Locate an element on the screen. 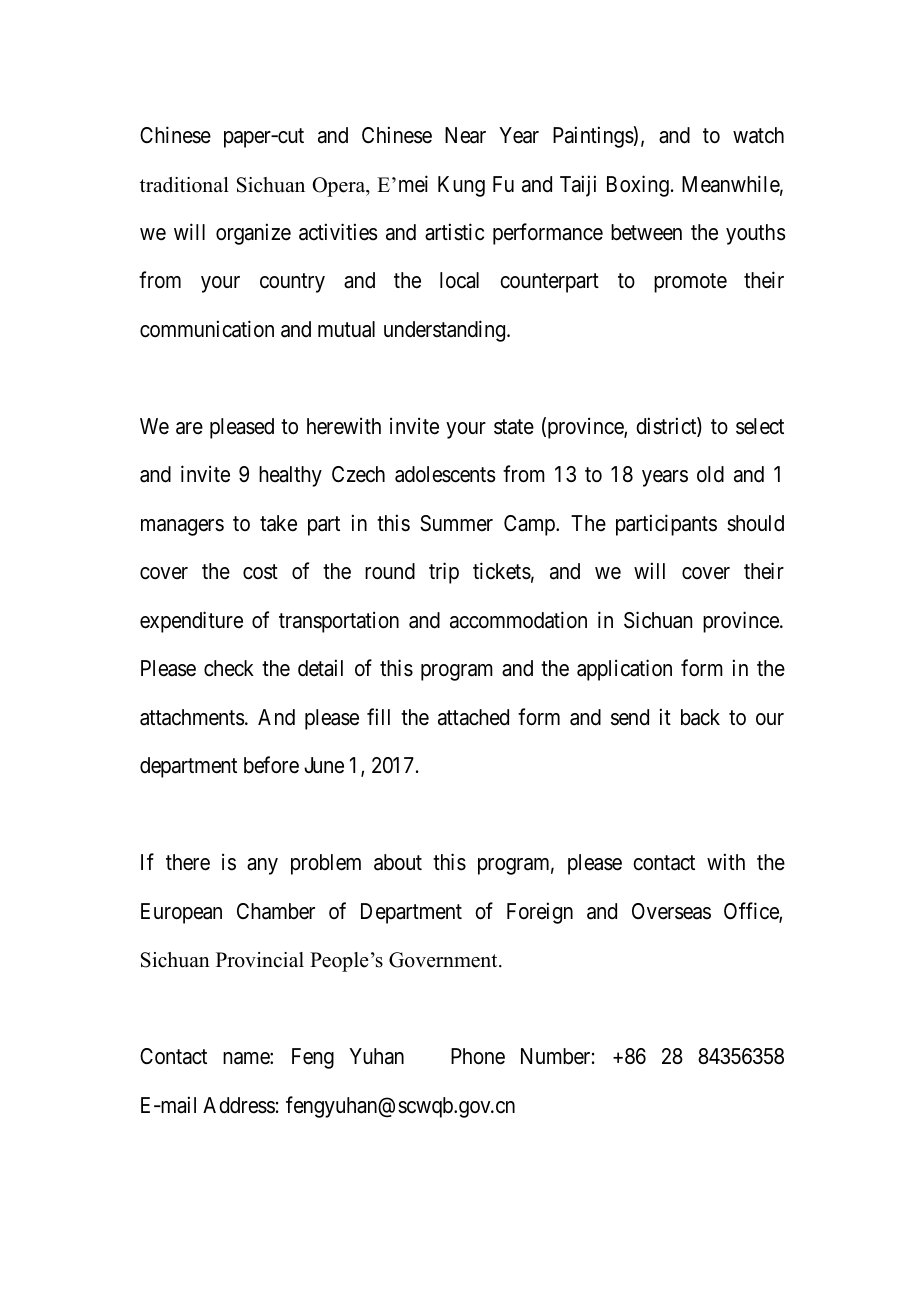 This screenshot has width=924, height=1308. Address is located at coordinates (239, 1105).
